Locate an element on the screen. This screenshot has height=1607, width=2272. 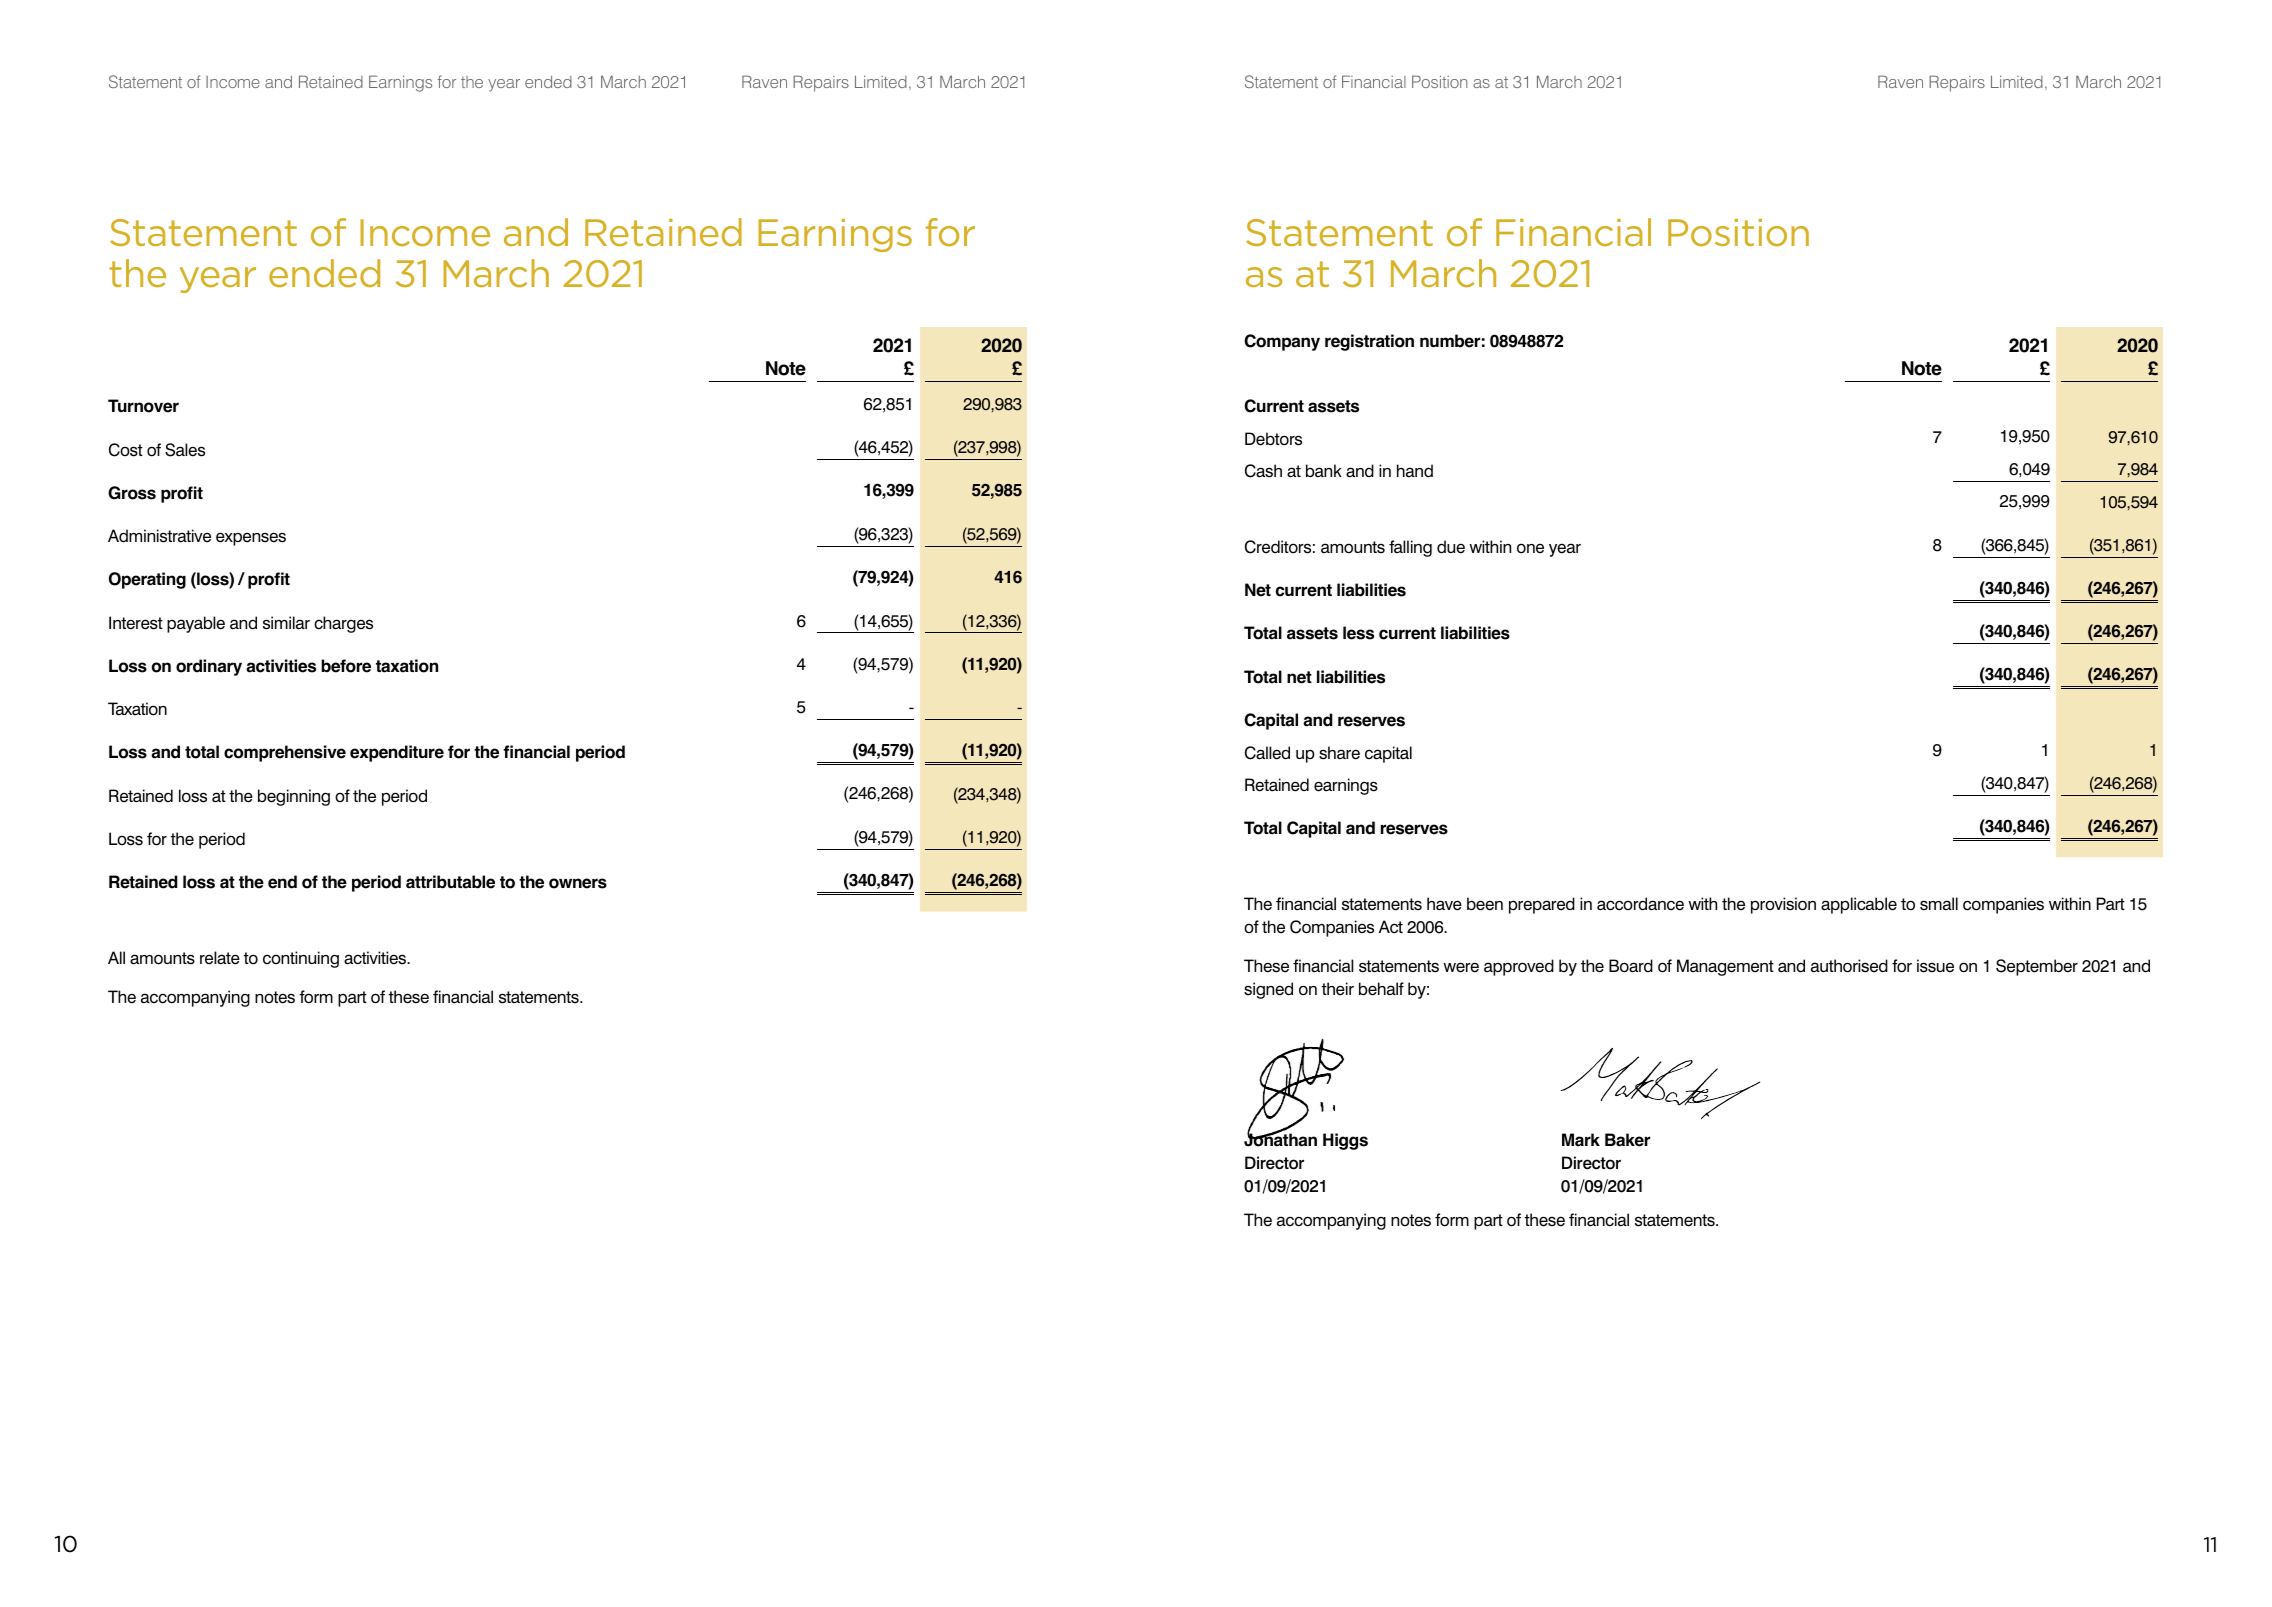
Turnover is located at coordinates (143, 406).
